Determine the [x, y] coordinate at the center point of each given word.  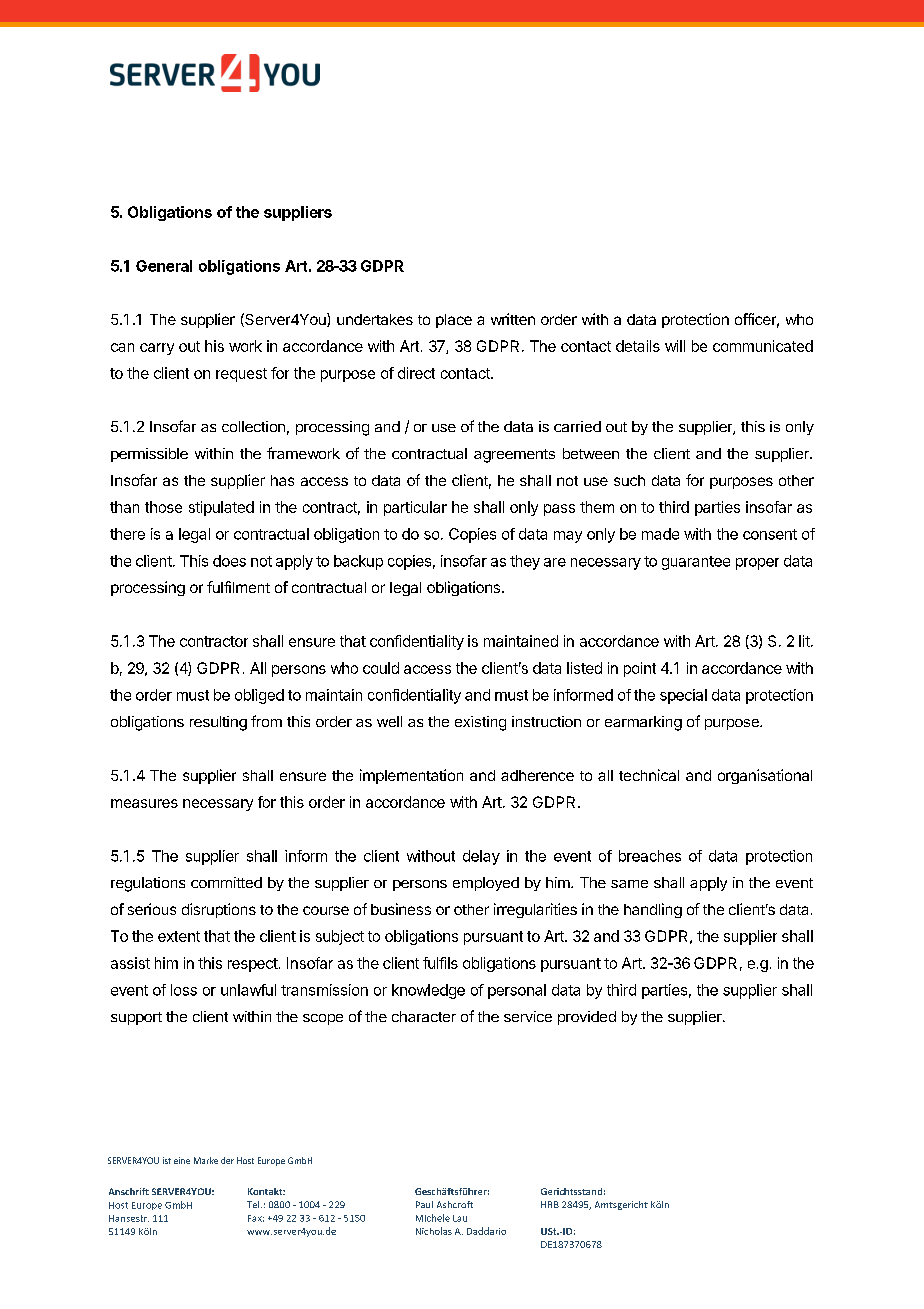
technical [649, 775]
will [675, 346]
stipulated [221, 508]
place [454, 321]
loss [184, 990]
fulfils [440, 963]
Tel [254, 1204]
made [660, 534]
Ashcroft [455, 1204]
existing [480, 723]
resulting [218, 723]
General [164, 266]
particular [415, 508]
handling [653, 910]
